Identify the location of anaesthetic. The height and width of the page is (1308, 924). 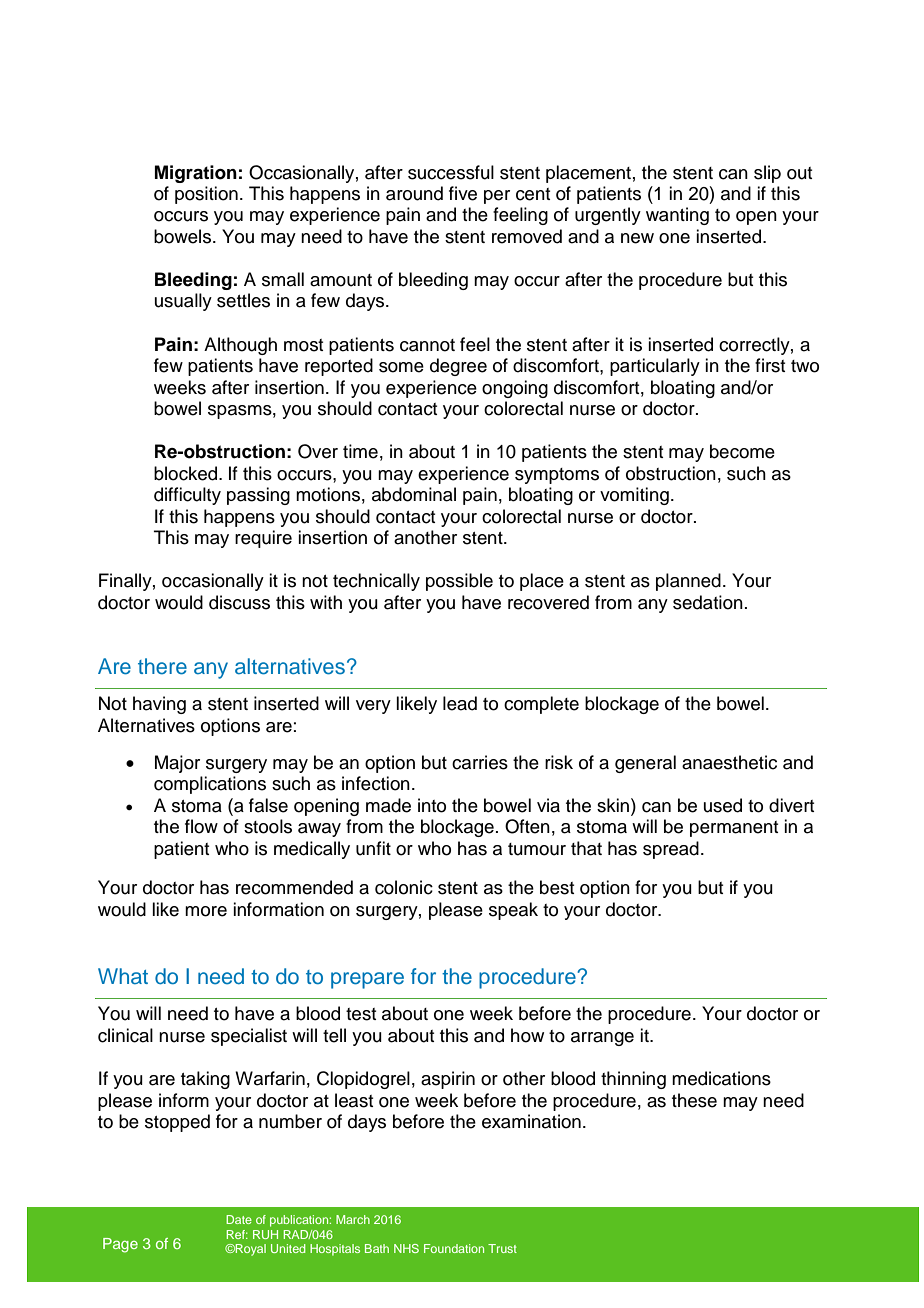
(729, 762).
